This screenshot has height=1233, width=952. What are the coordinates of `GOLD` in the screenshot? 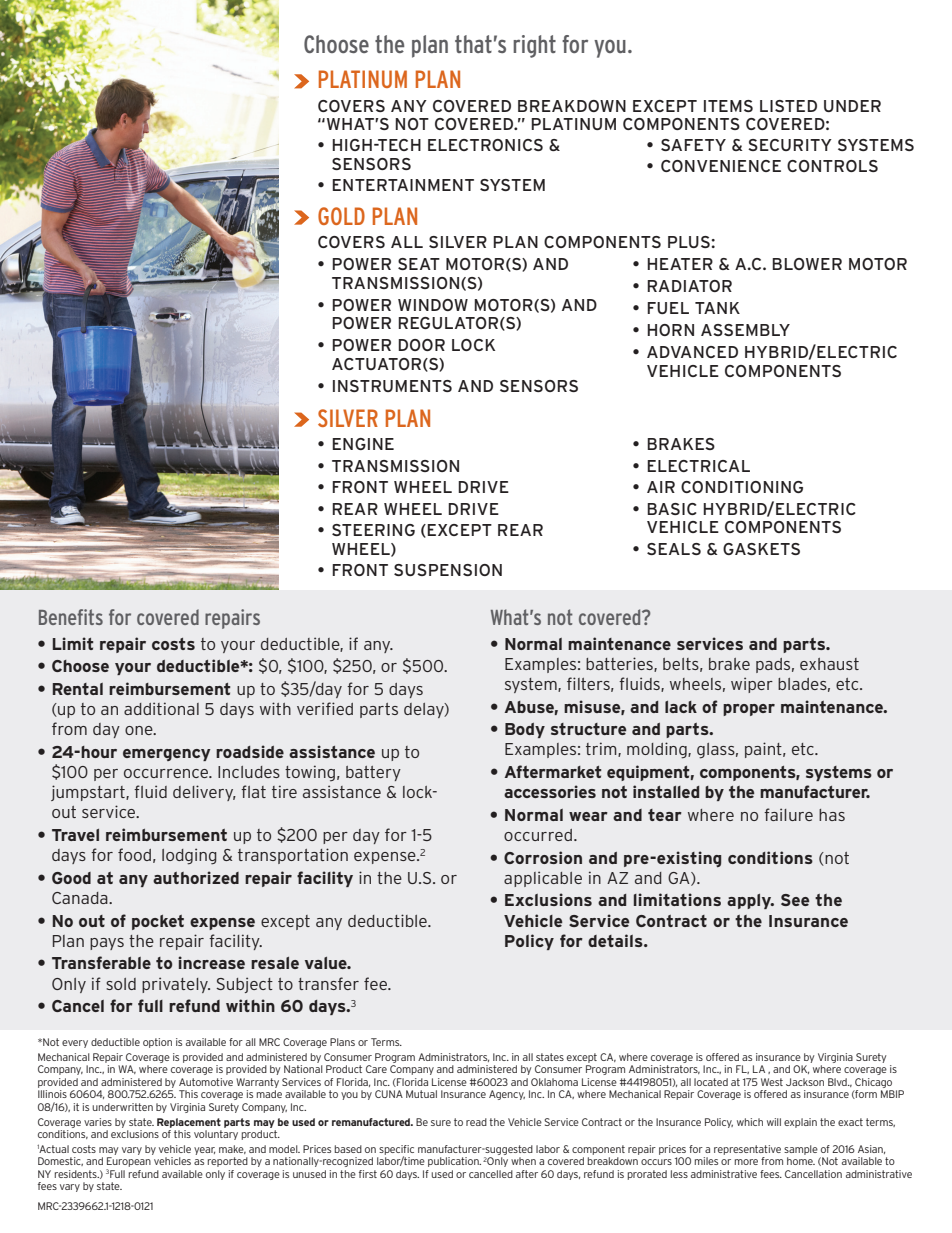 It's located at (341, 216).
